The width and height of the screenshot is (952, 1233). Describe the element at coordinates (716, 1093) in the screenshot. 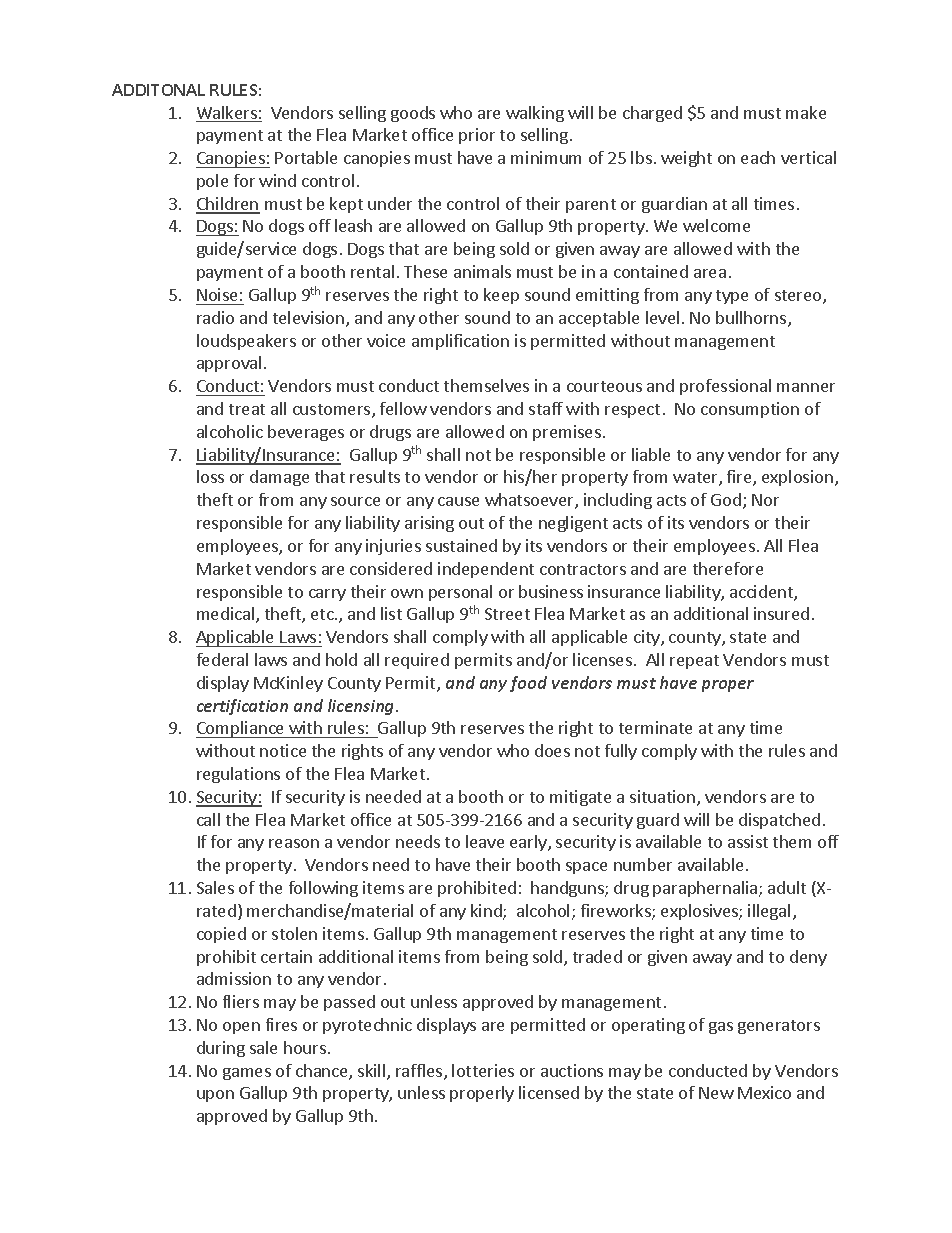

I see `New` at that location.
